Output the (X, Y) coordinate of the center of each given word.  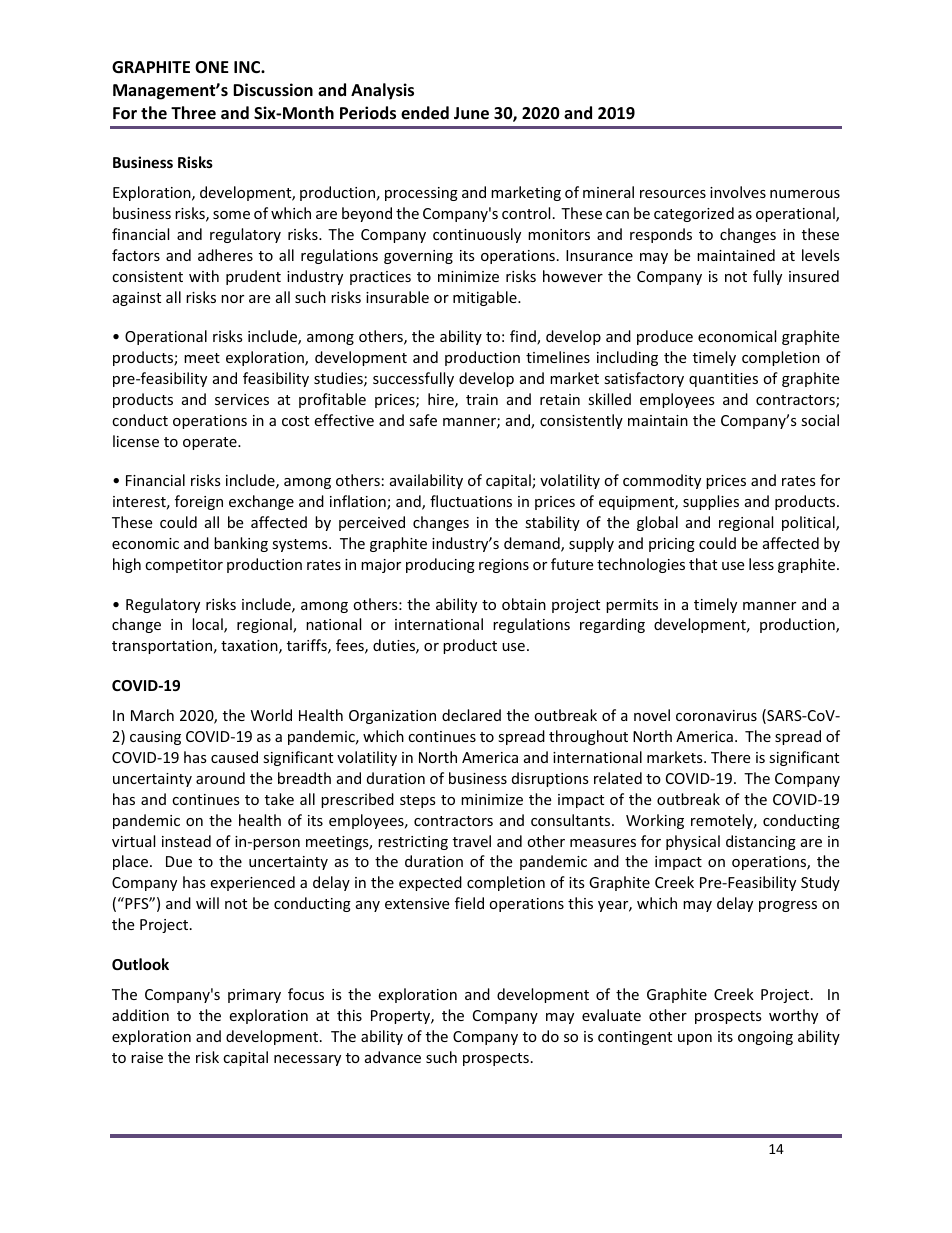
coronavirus (716, 715)
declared (471, 715)
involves (738, 192)
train (482, 399)
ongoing (765, 1038)
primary (254, 996)
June (471, 113)
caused (234, 757)
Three (193, 113)
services (242, 399)
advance (393, 1057)
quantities (723, 380)
